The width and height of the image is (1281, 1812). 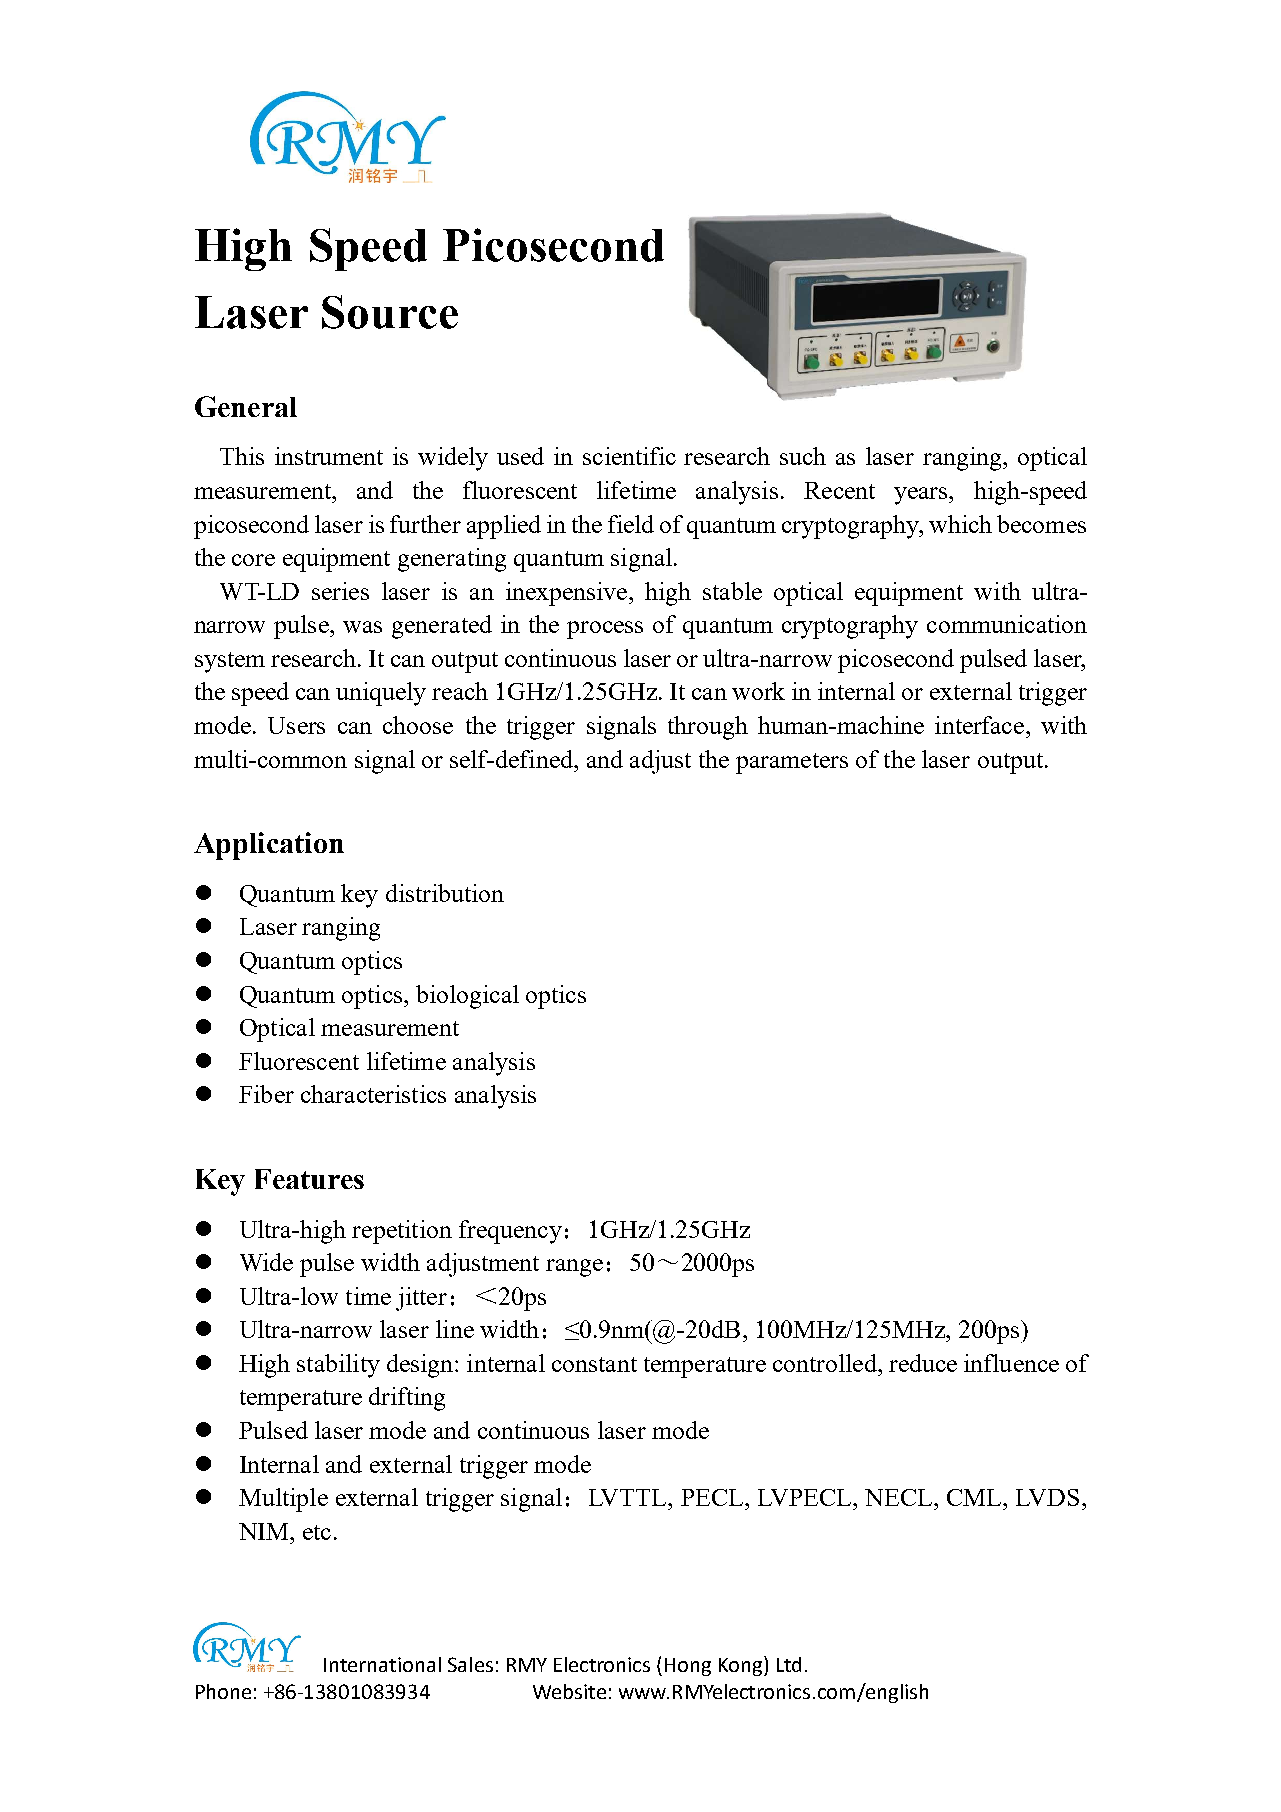 What do you see at coordinates (296, 725) in the image?
I see `Users` at bounding box center [296, 725].
